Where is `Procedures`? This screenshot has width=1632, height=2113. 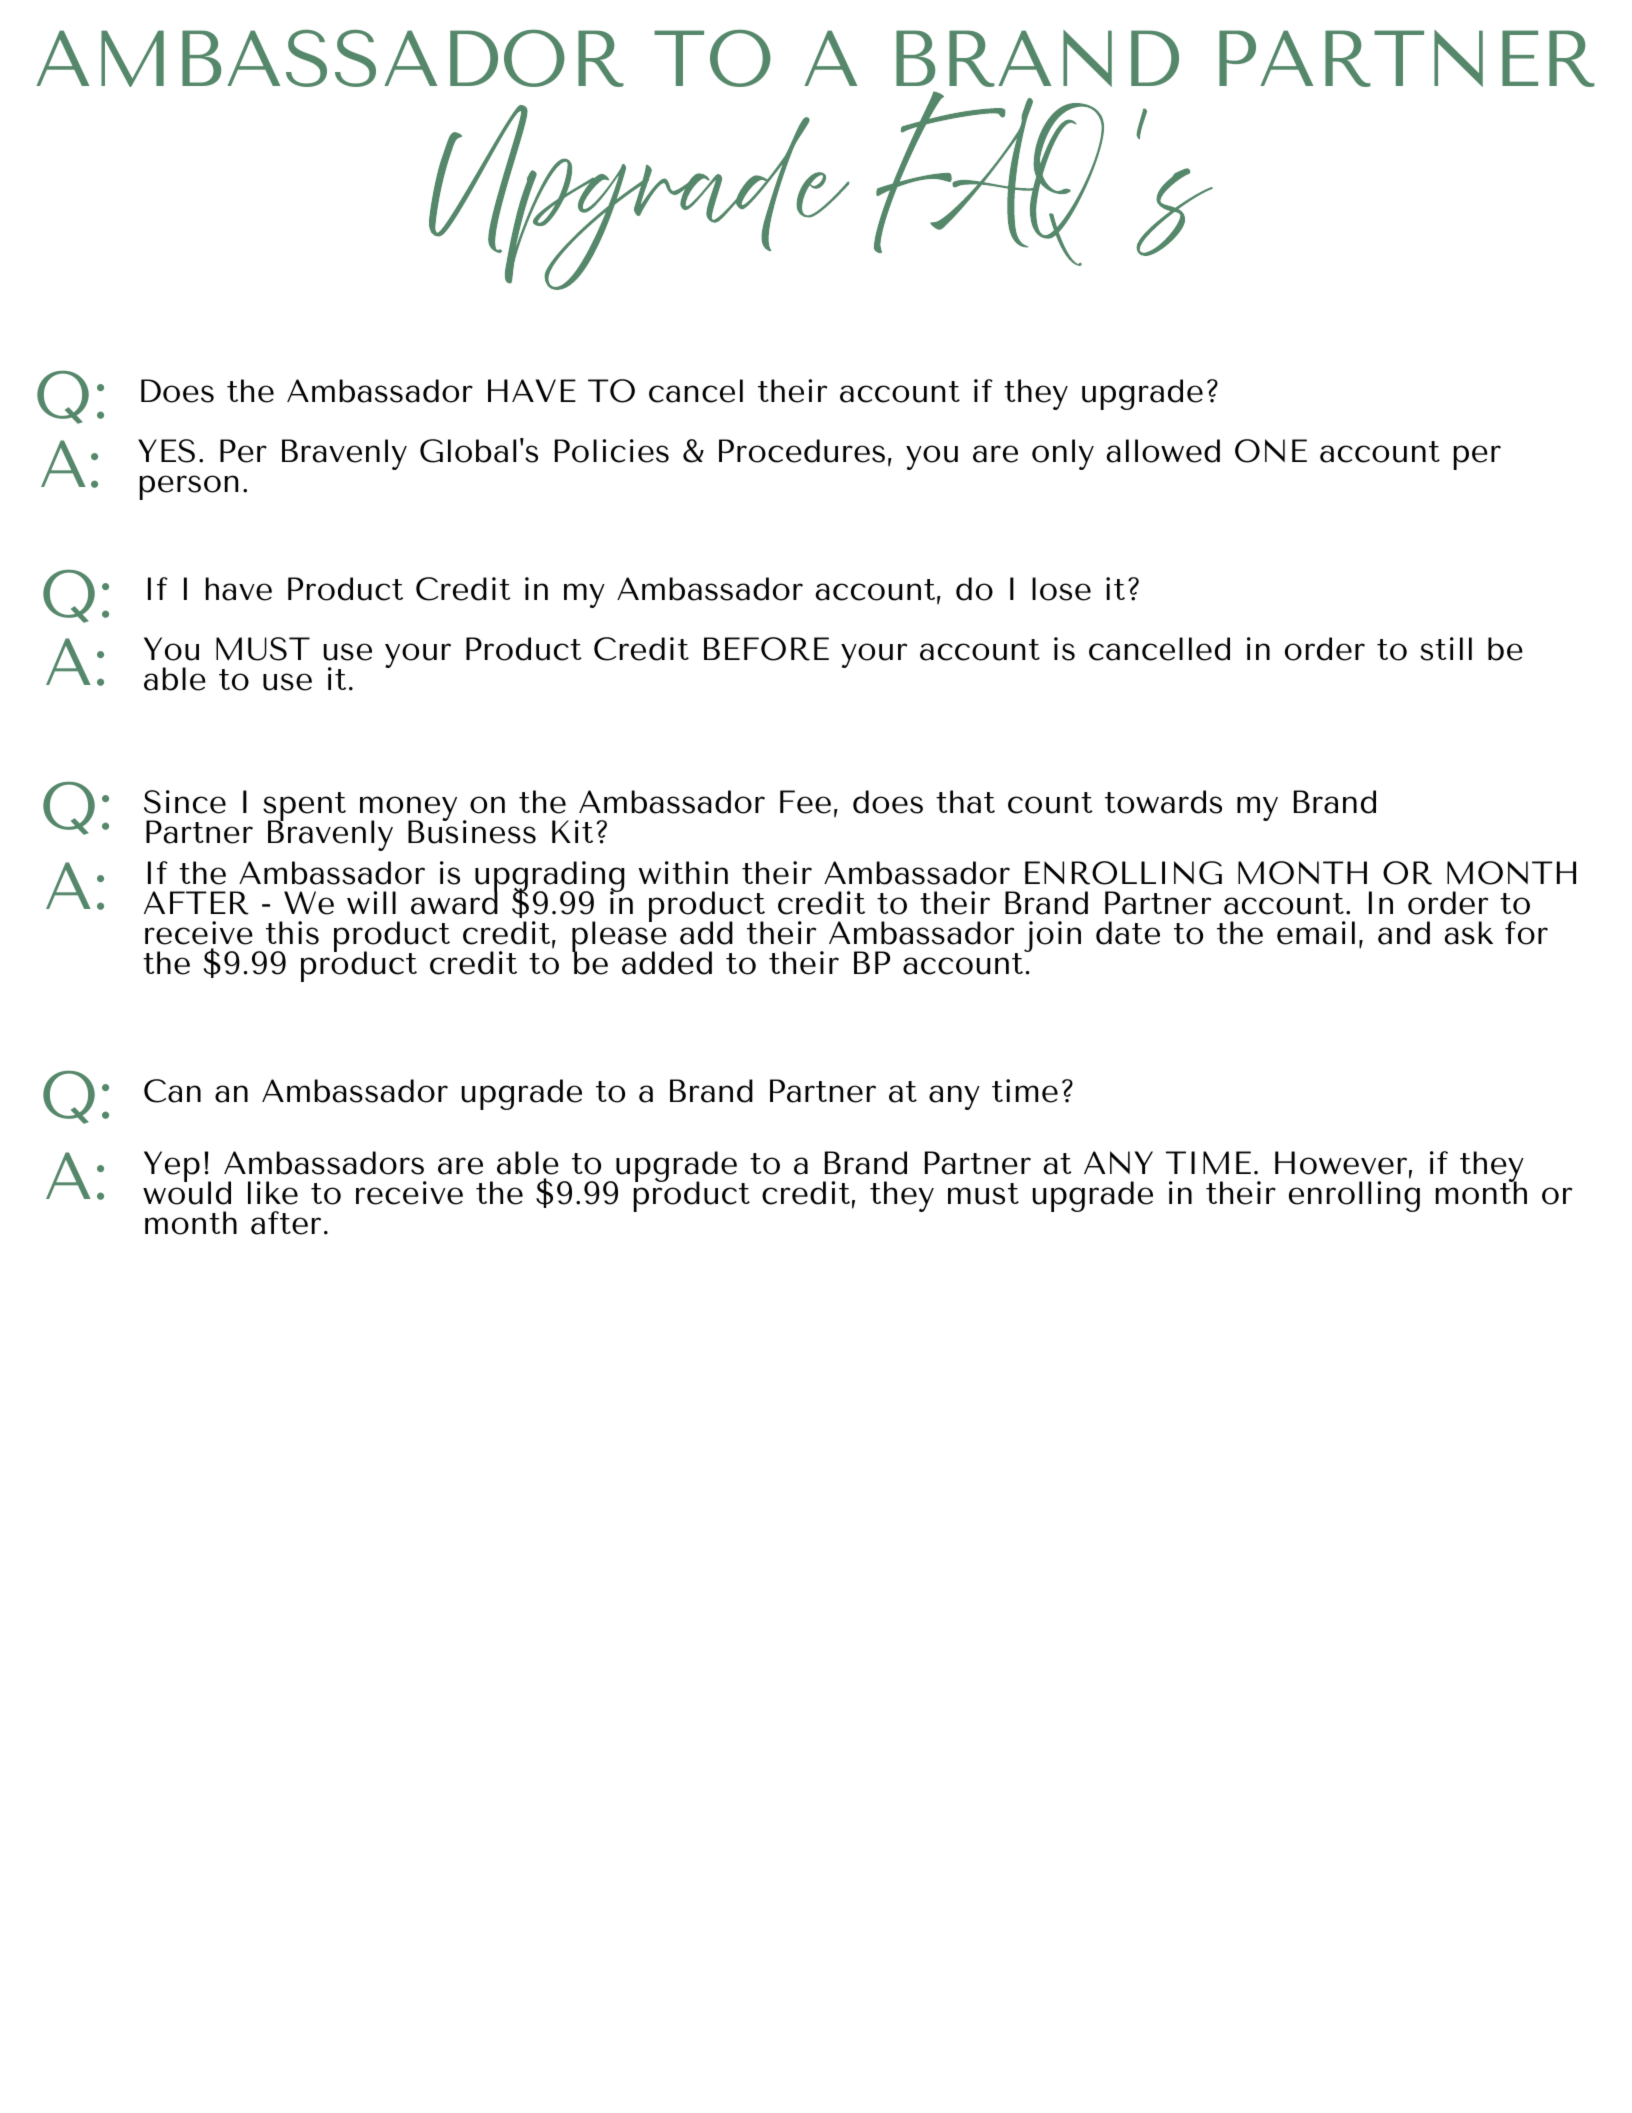
Procedures is located at coordinates (802, 451).
